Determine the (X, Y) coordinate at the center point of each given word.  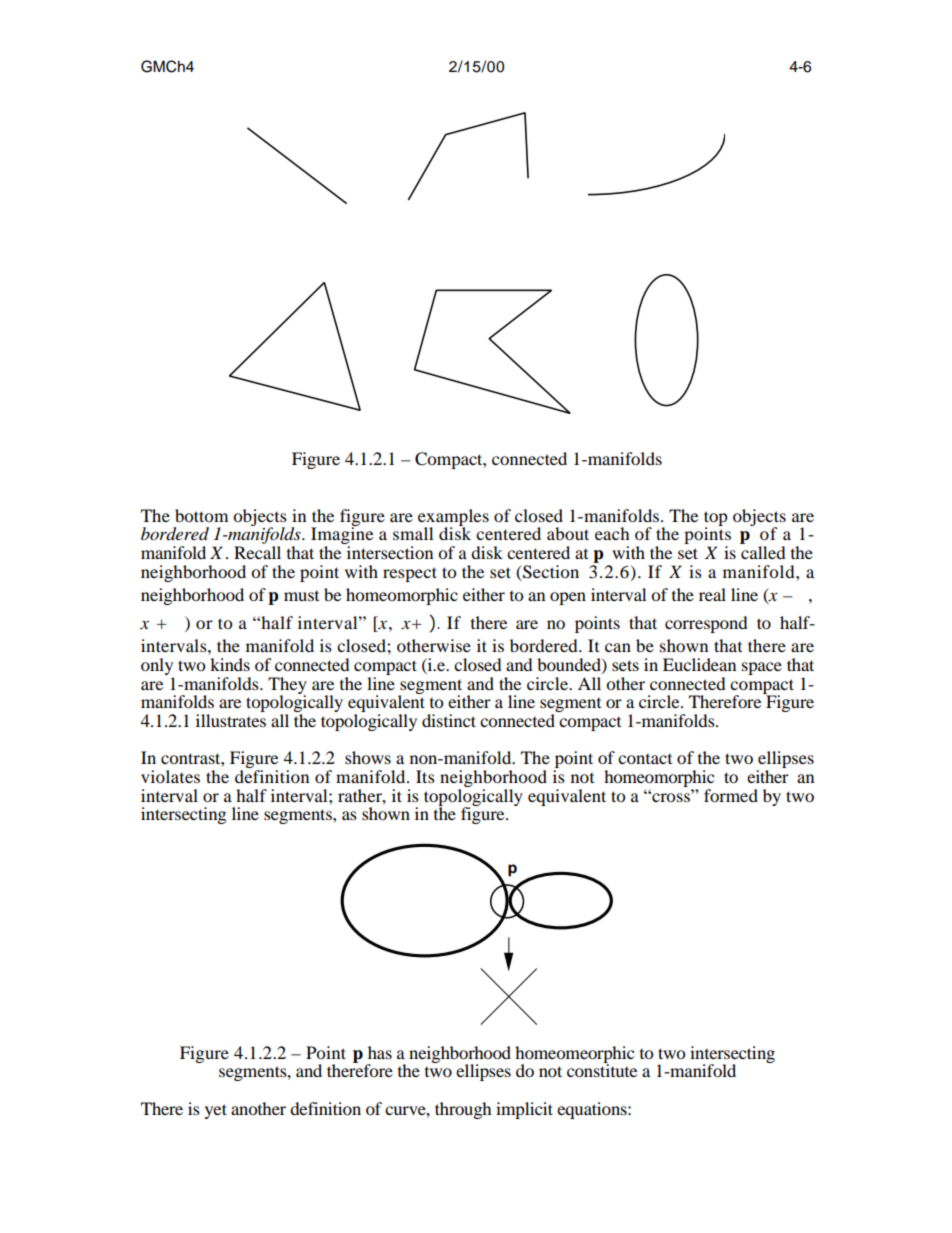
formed (731, 795)
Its (425, 776)
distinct (449, 720)
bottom (201, 515)
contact (645, 759)
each (612, 533)
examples (453, 518)
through (463, 1110)
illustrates (231, 720)
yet (216, 1111)
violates (170, 776)
